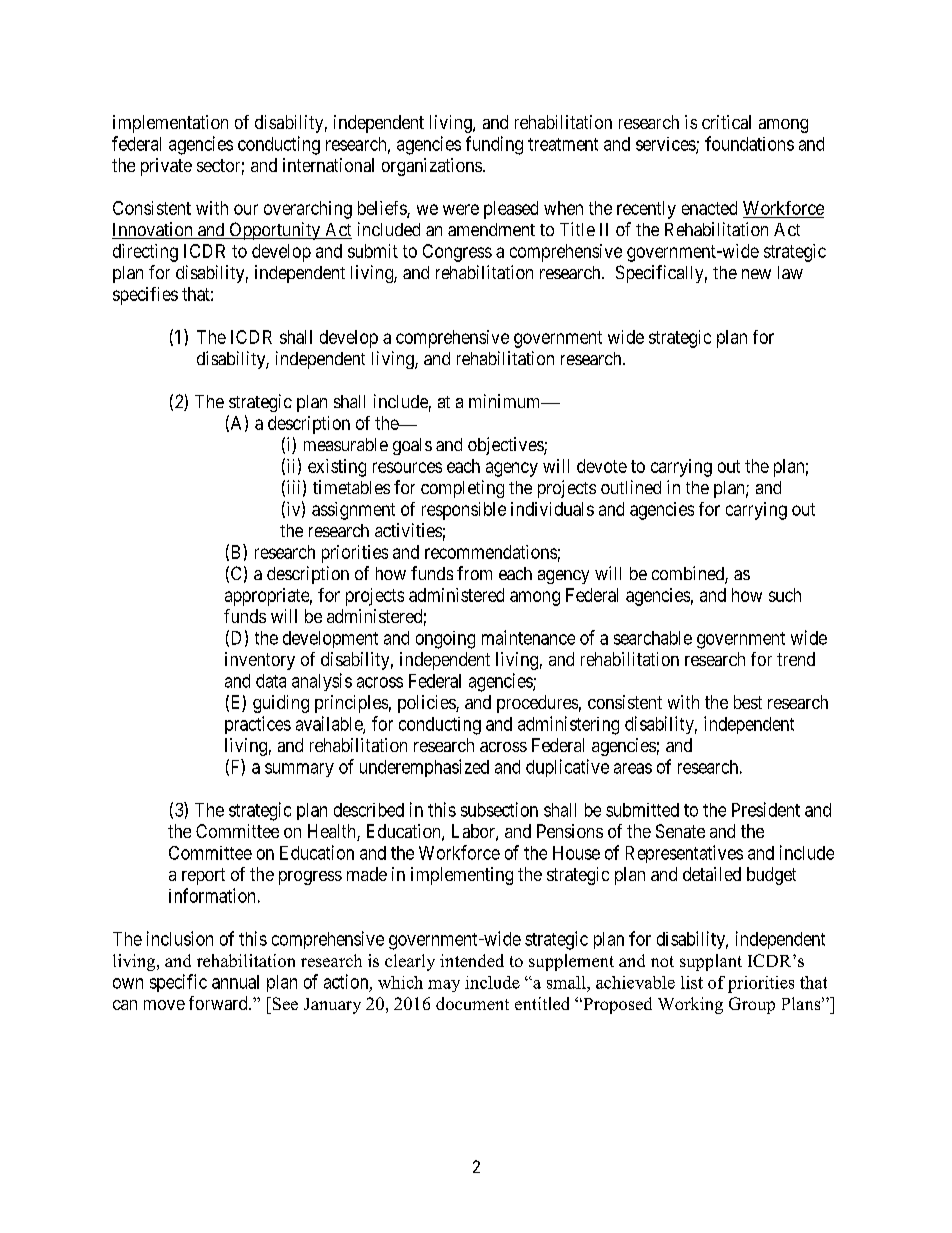  What do you see at coordinates (260, 661) in the screenshot?
I see `inventory` at bounding box center [260, 661].
